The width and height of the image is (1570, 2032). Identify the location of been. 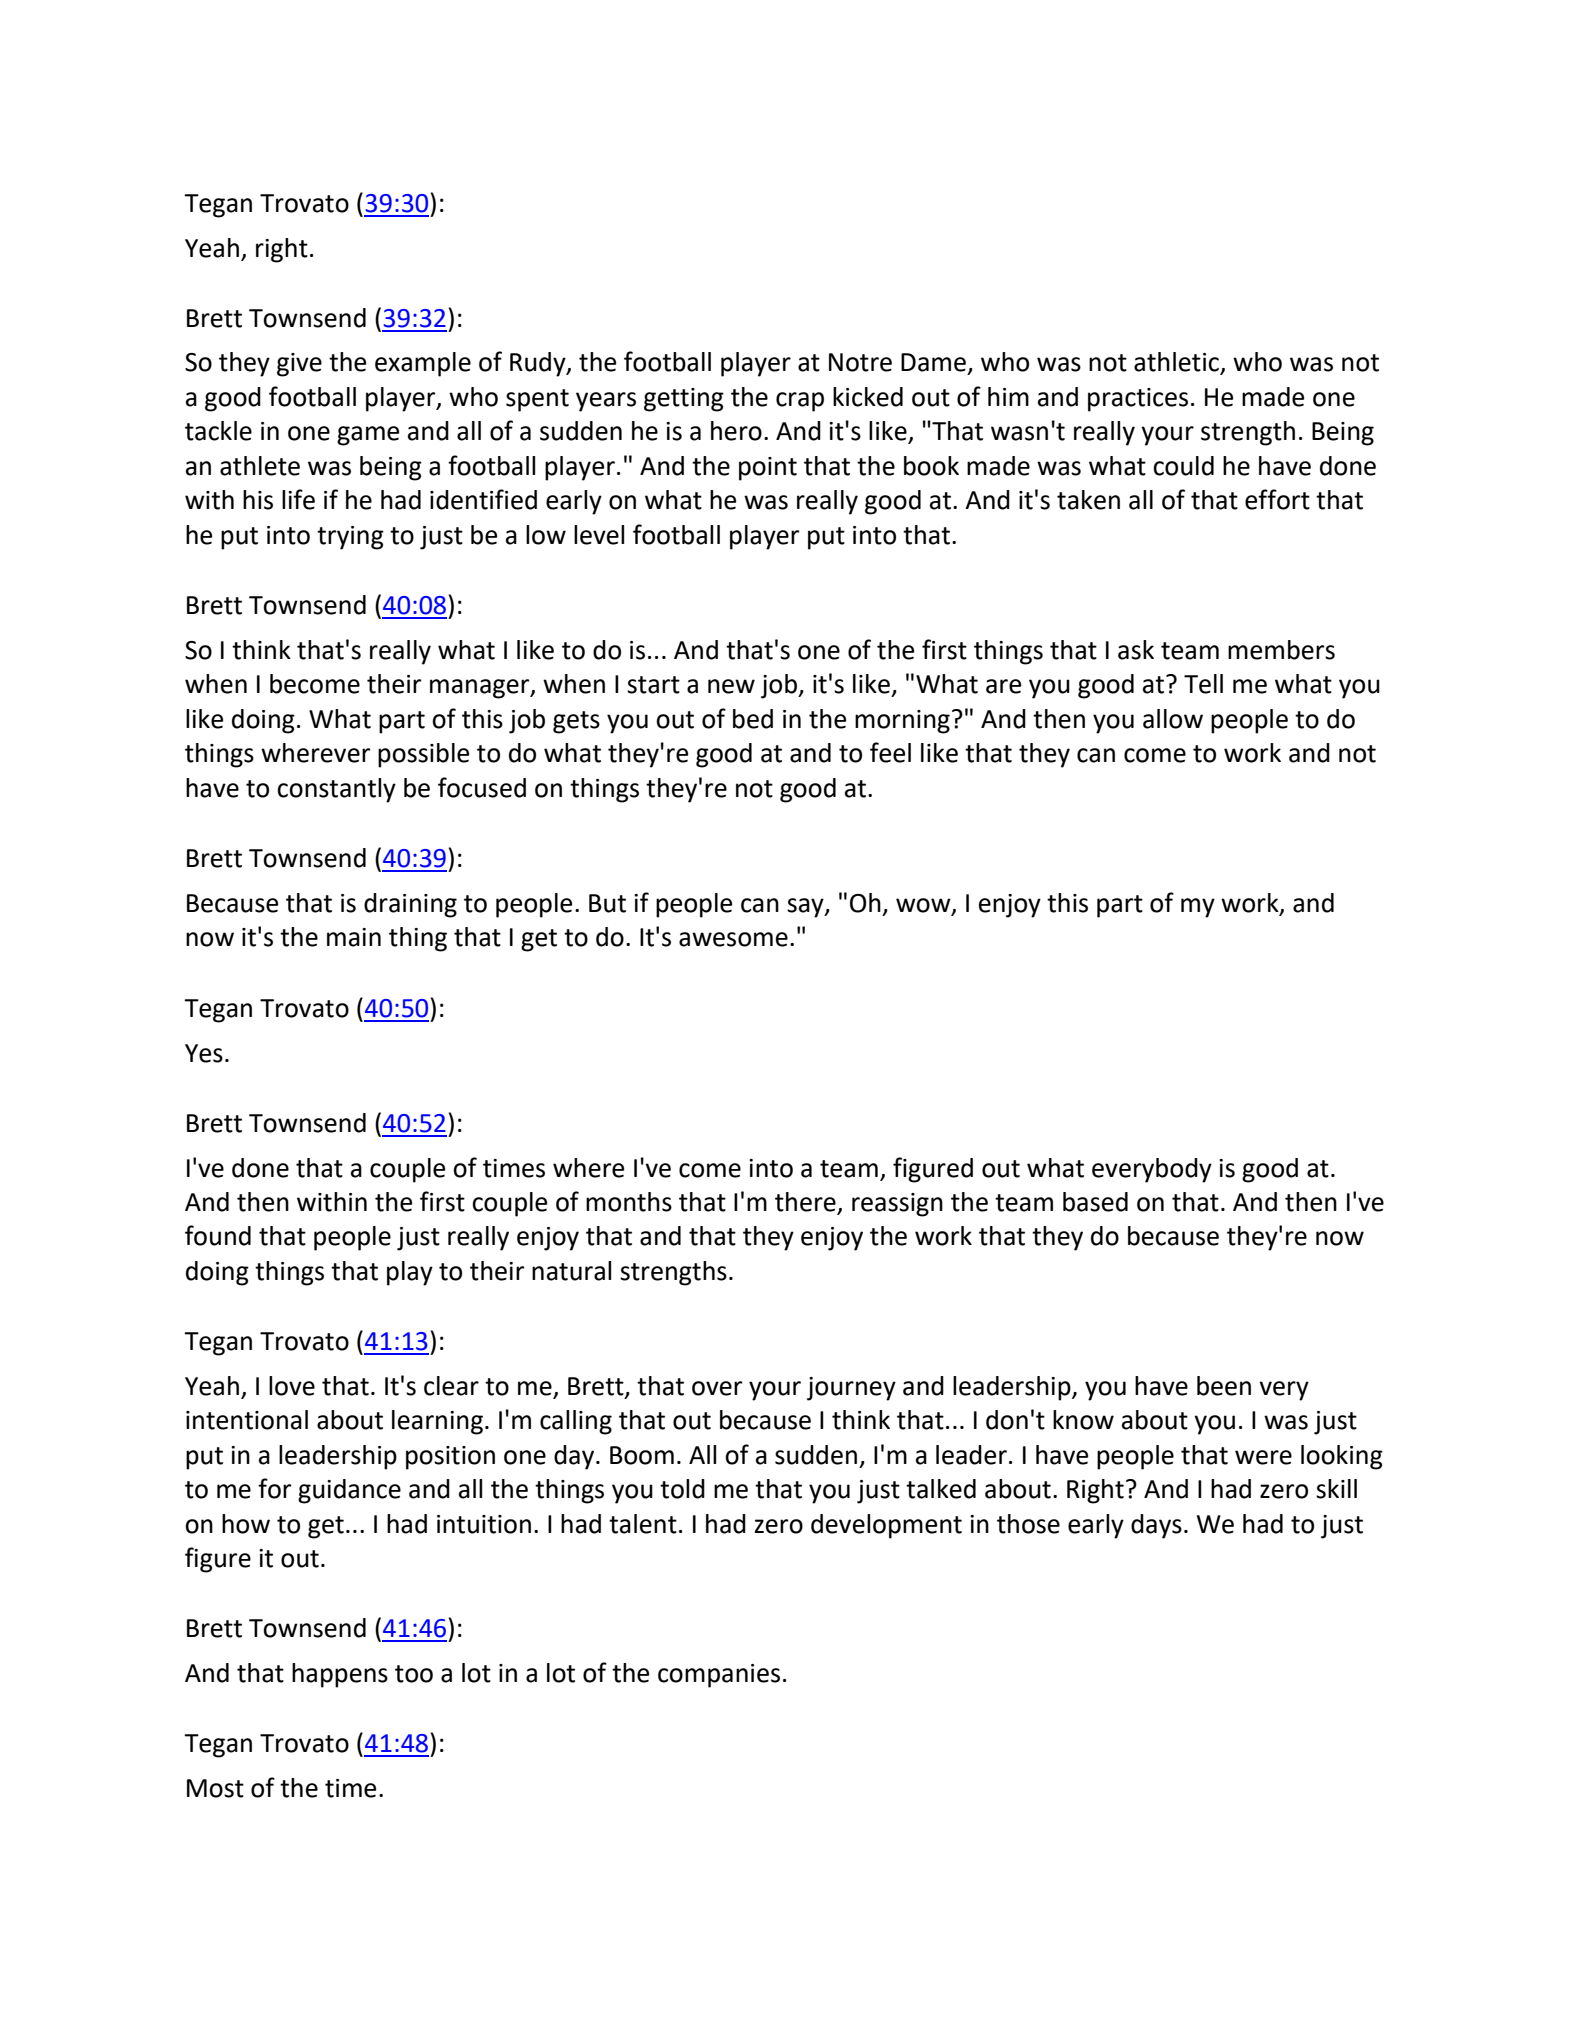
(1224, 1386).
